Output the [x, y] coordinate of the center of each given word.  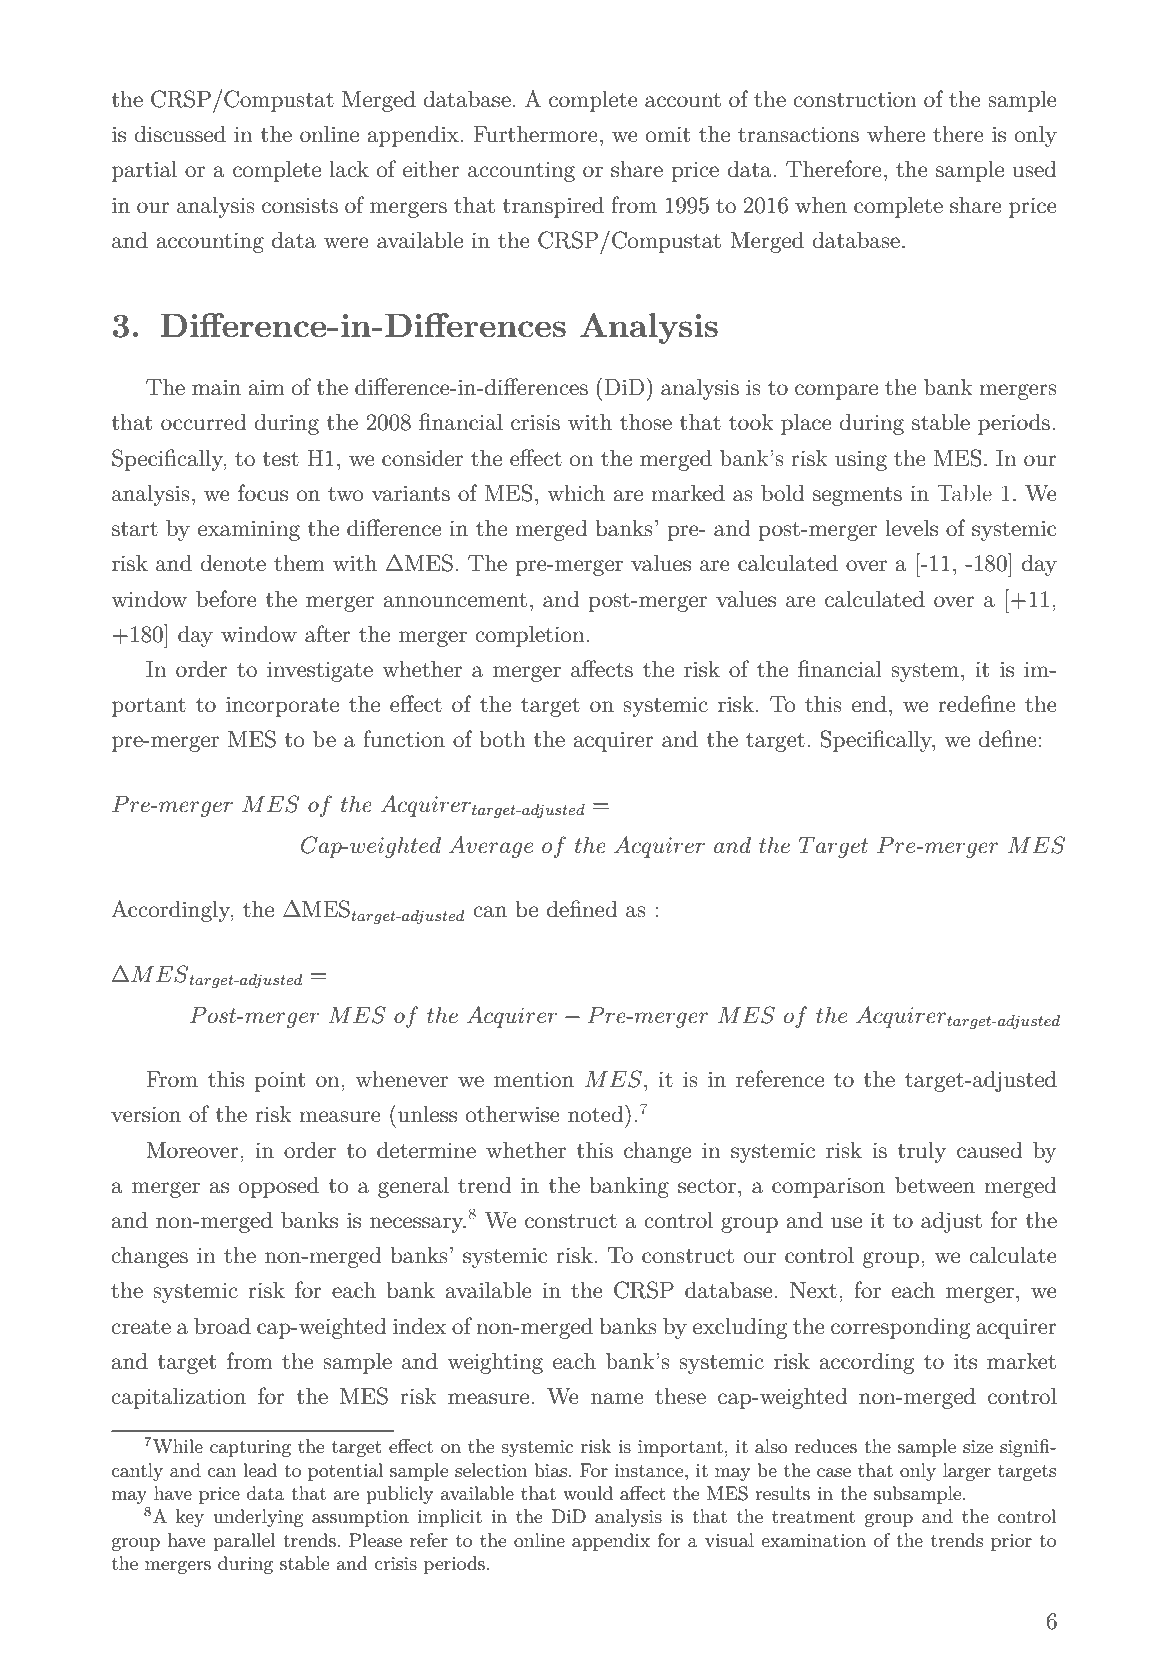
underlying [258, 1518]
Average [491, 847]
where [896, 134]
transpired [553, 207]
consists [300, 205]
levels [911, 528]
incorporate [282, 706]
